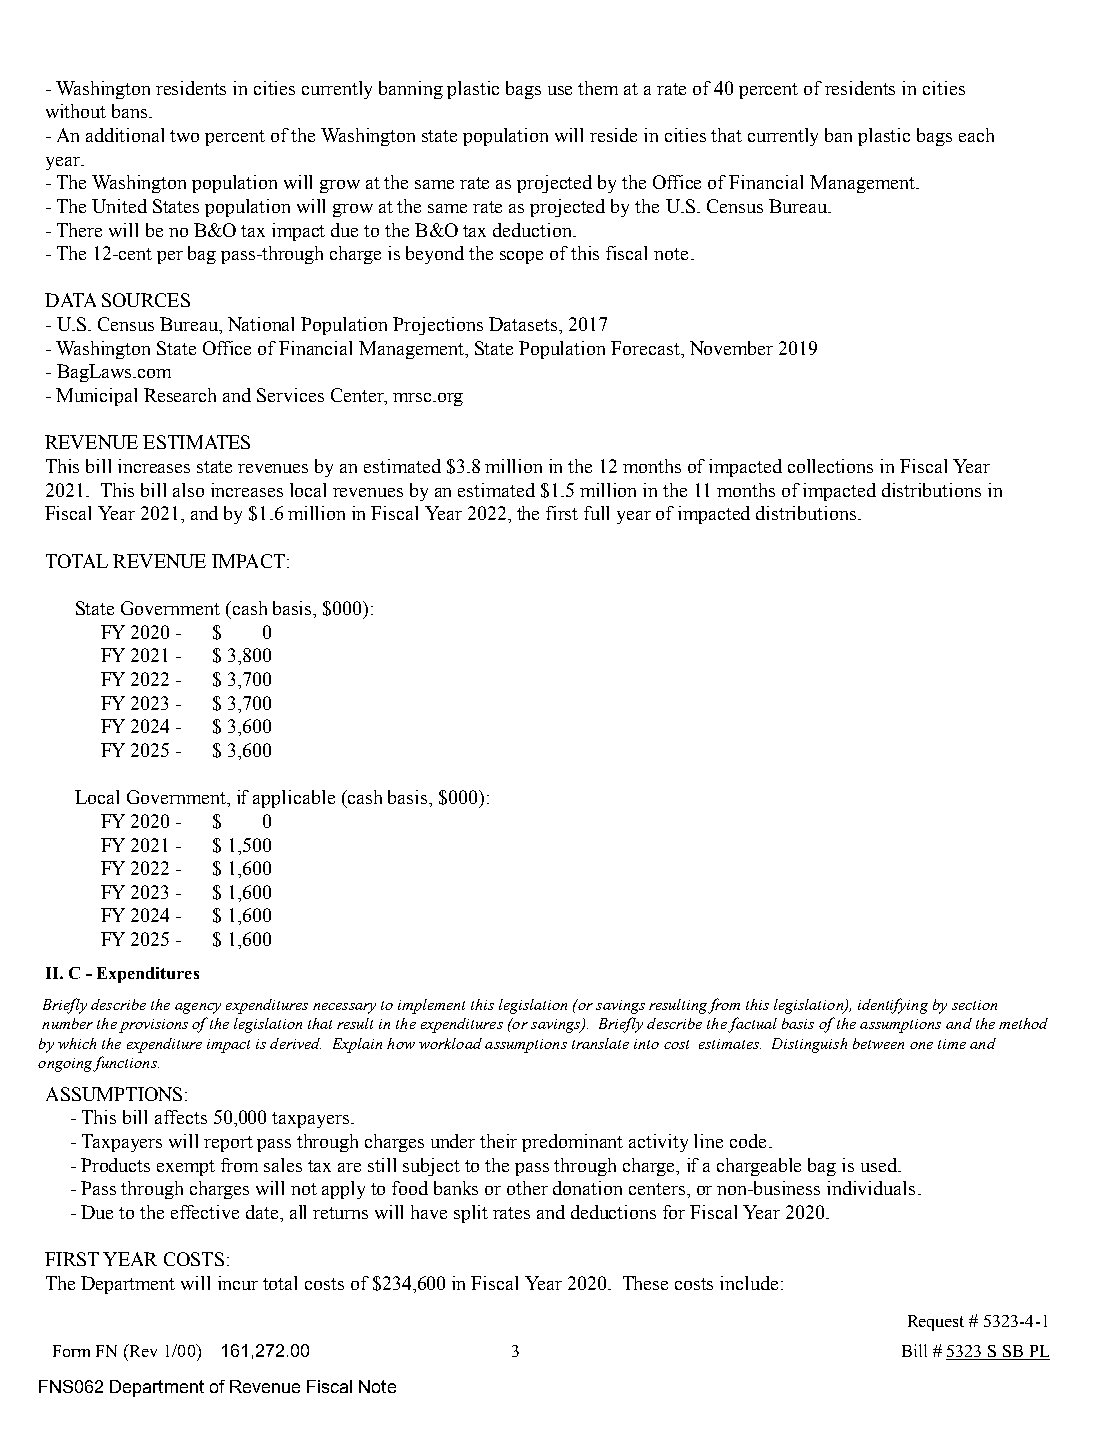 This page has height=1441, width=1114. I want to click on translate, so click(600, 1043).
